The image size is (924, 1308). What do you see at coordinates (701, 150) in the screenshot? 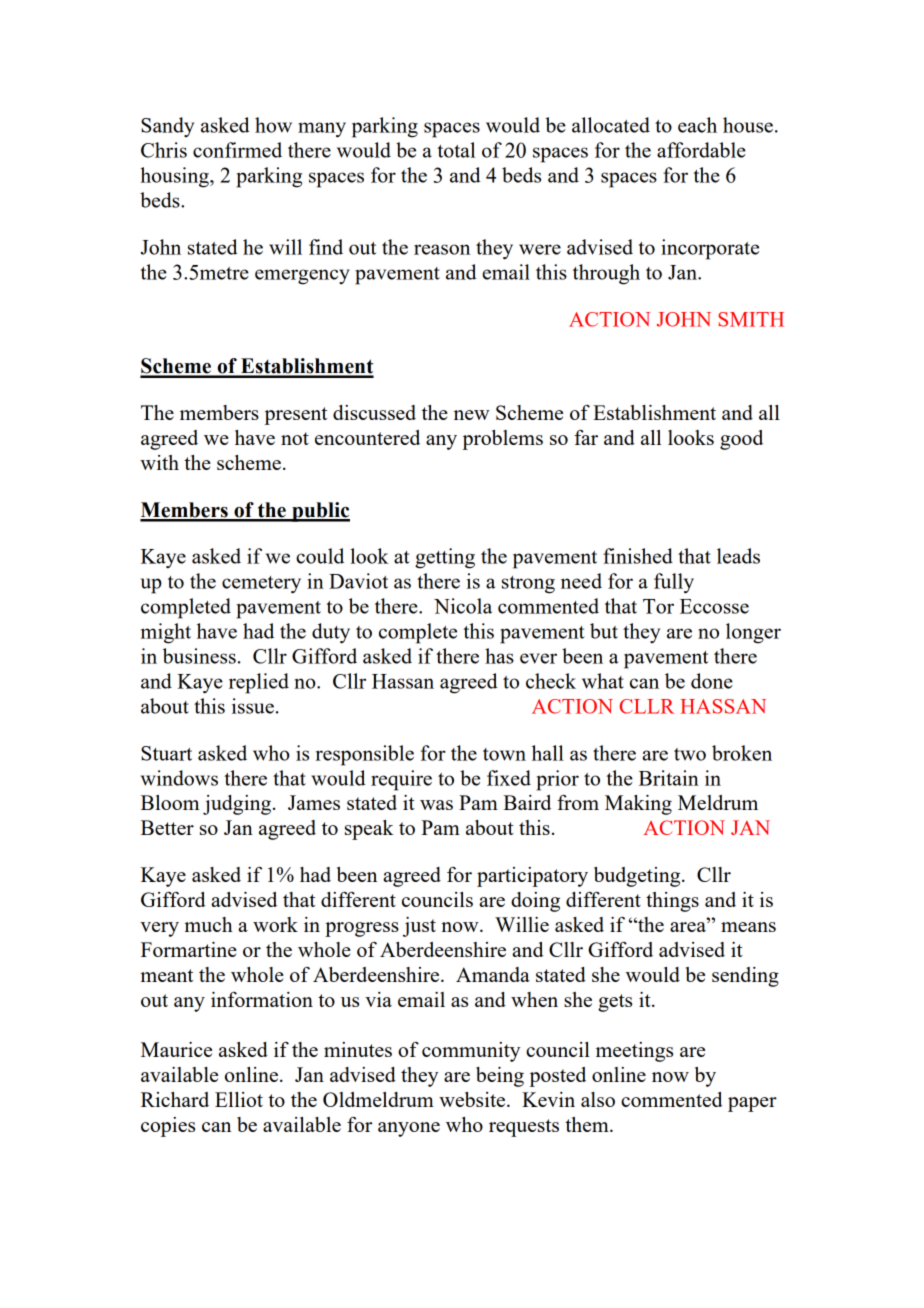
I see `affordable` at bounding box center [701, 150].
